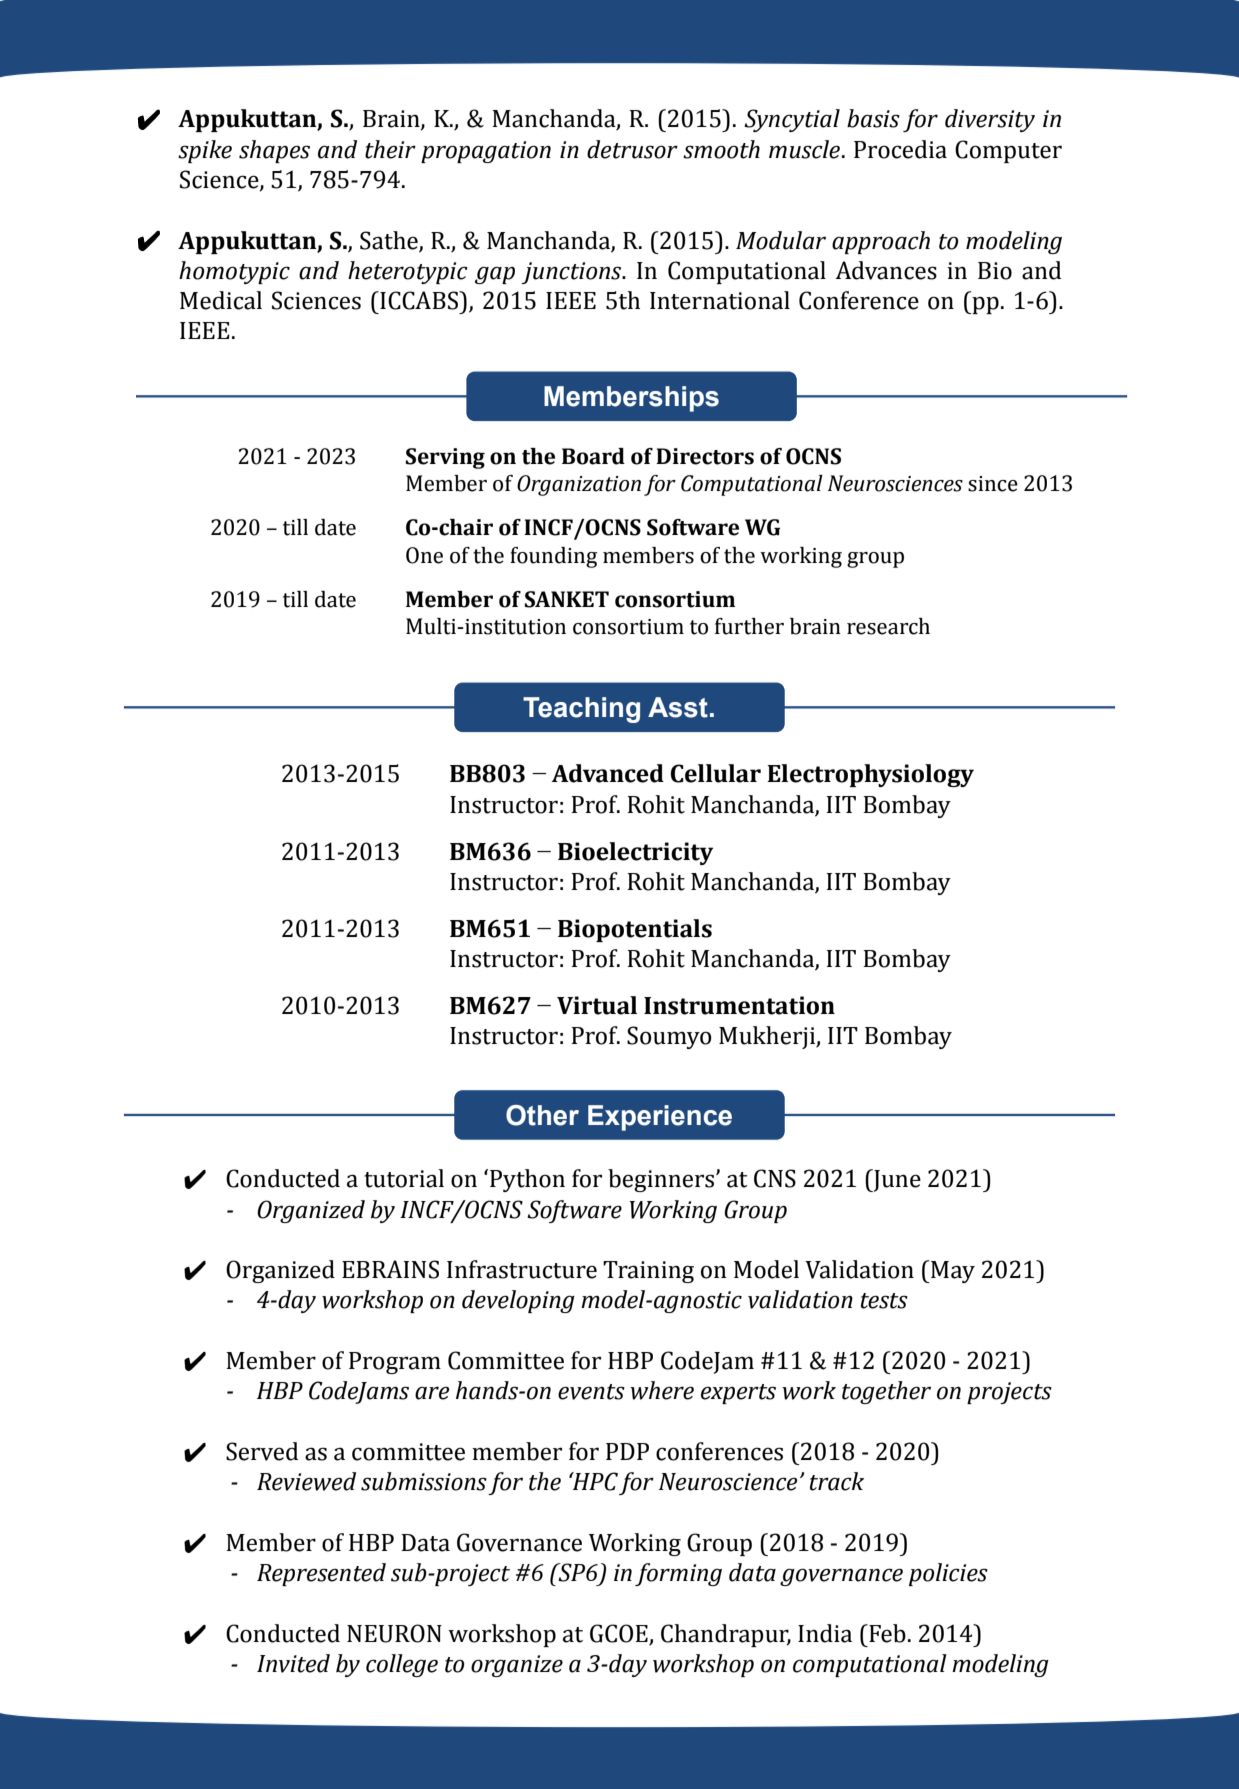 Image resolution: width=1239 pixels, height=1789 pixels. I want to click on Feb, so click(886, 1633).
